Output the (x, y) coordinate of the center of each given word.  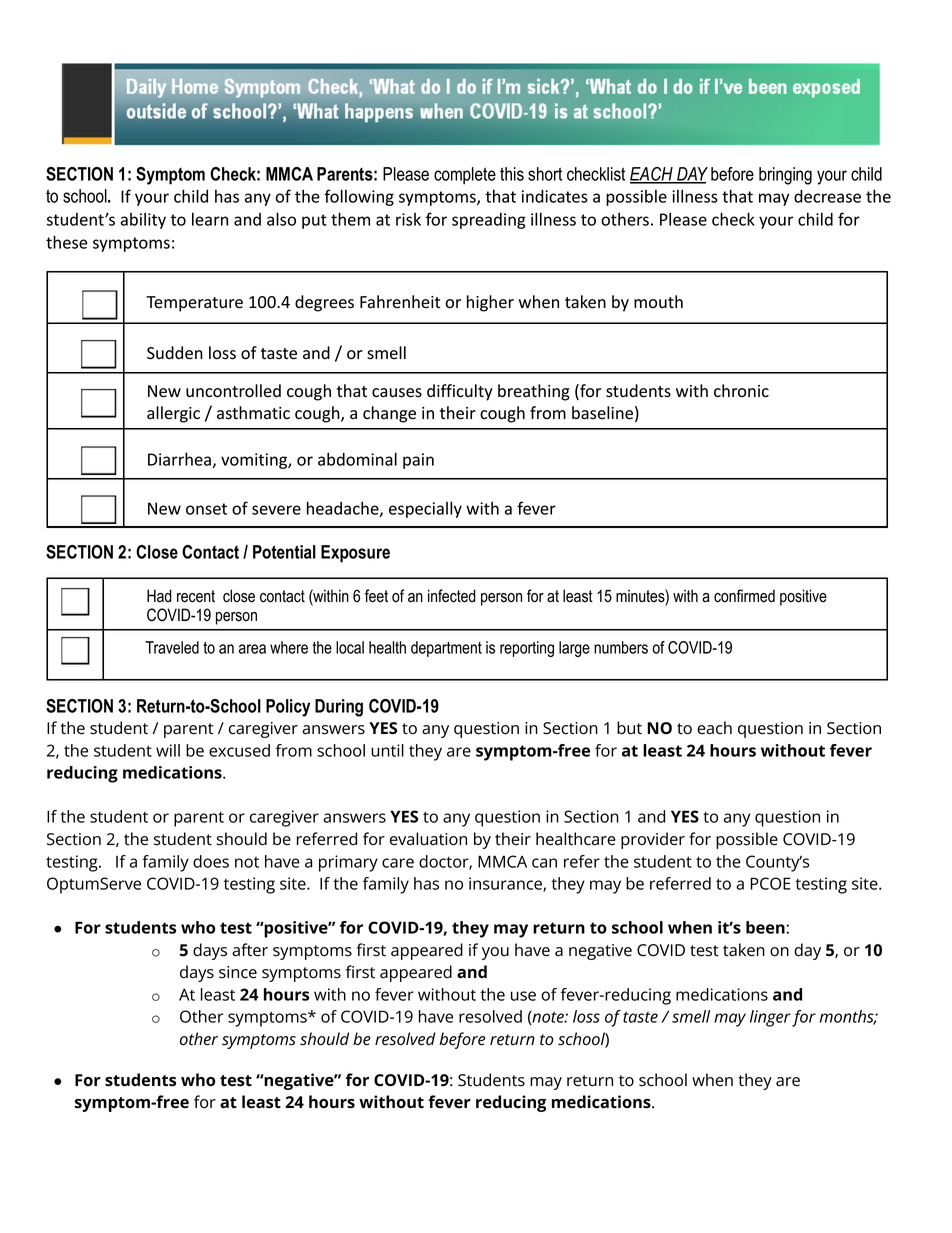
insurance (506, 884)
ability (143, 221)
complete (465, 176)
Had (159, 596)
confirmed (744, 596)
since (238, 972)
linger (770, 1018)
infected (452, 596)
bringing (785, 176)
